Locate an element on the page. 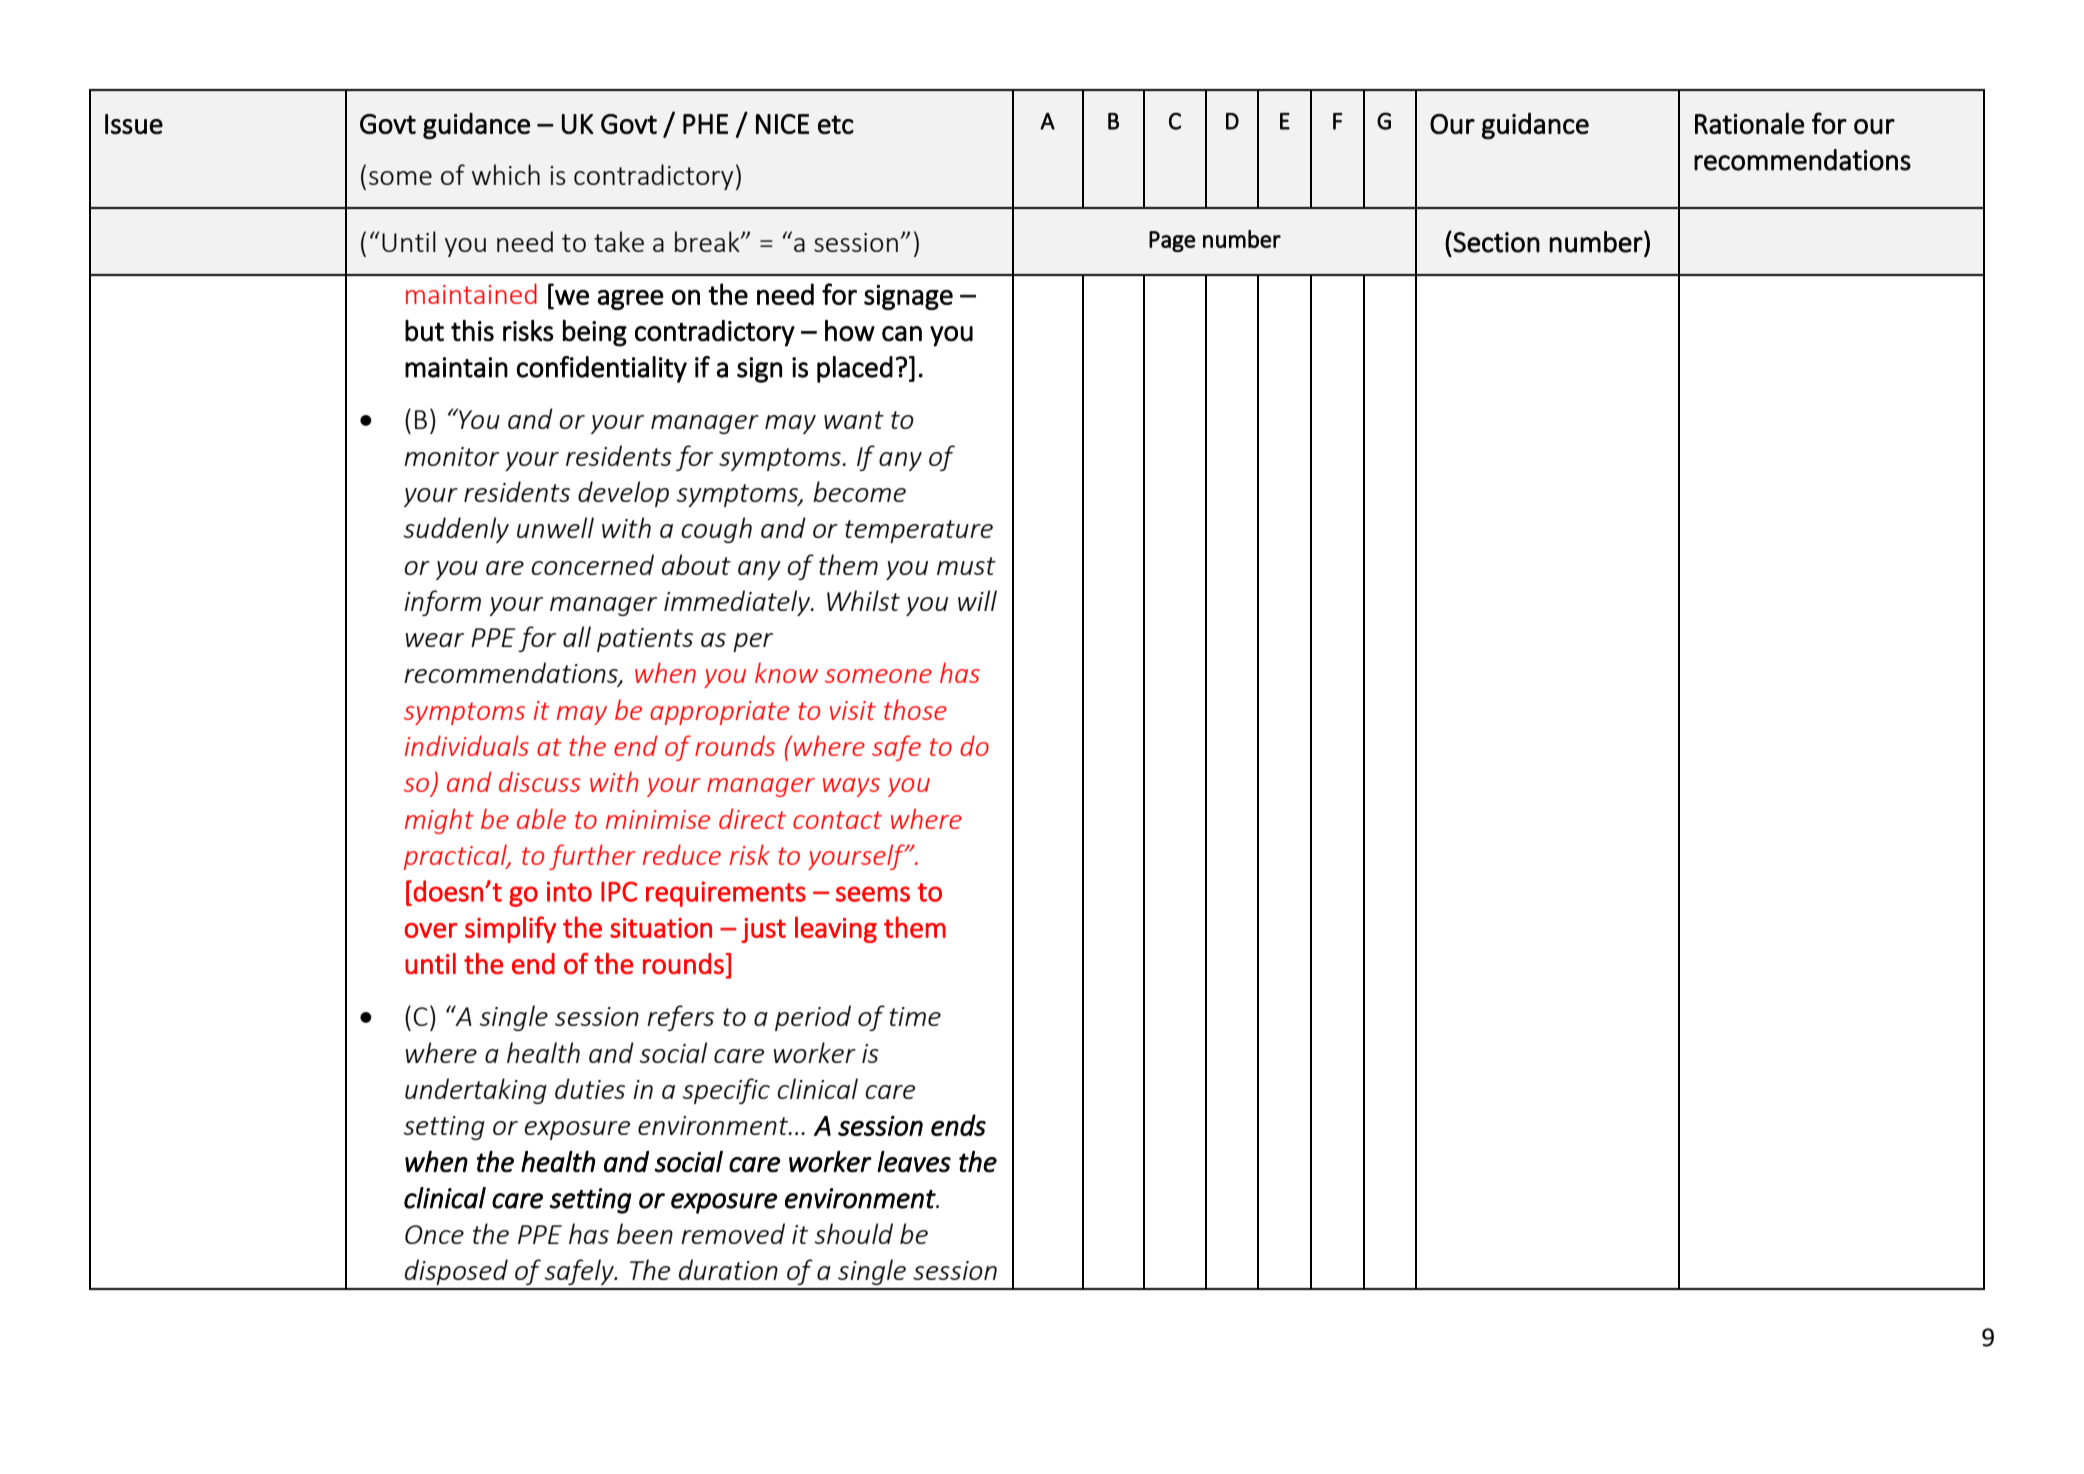 The image size is (2084, 1474). which is located at coordinates (506, 174).
